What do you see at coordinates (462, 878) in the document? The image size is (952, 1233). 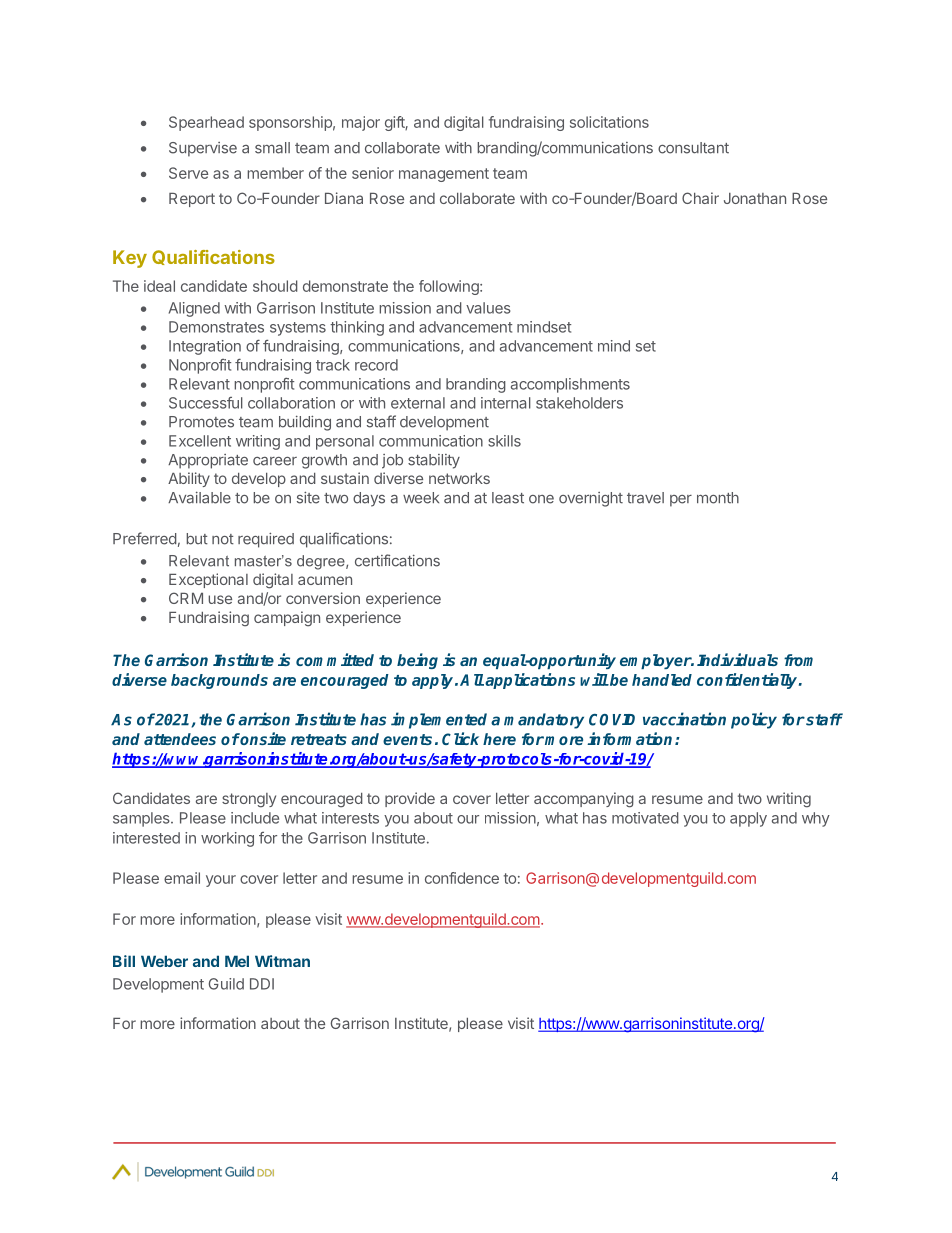 I see `confidence` at bounding box center [462, 878].
